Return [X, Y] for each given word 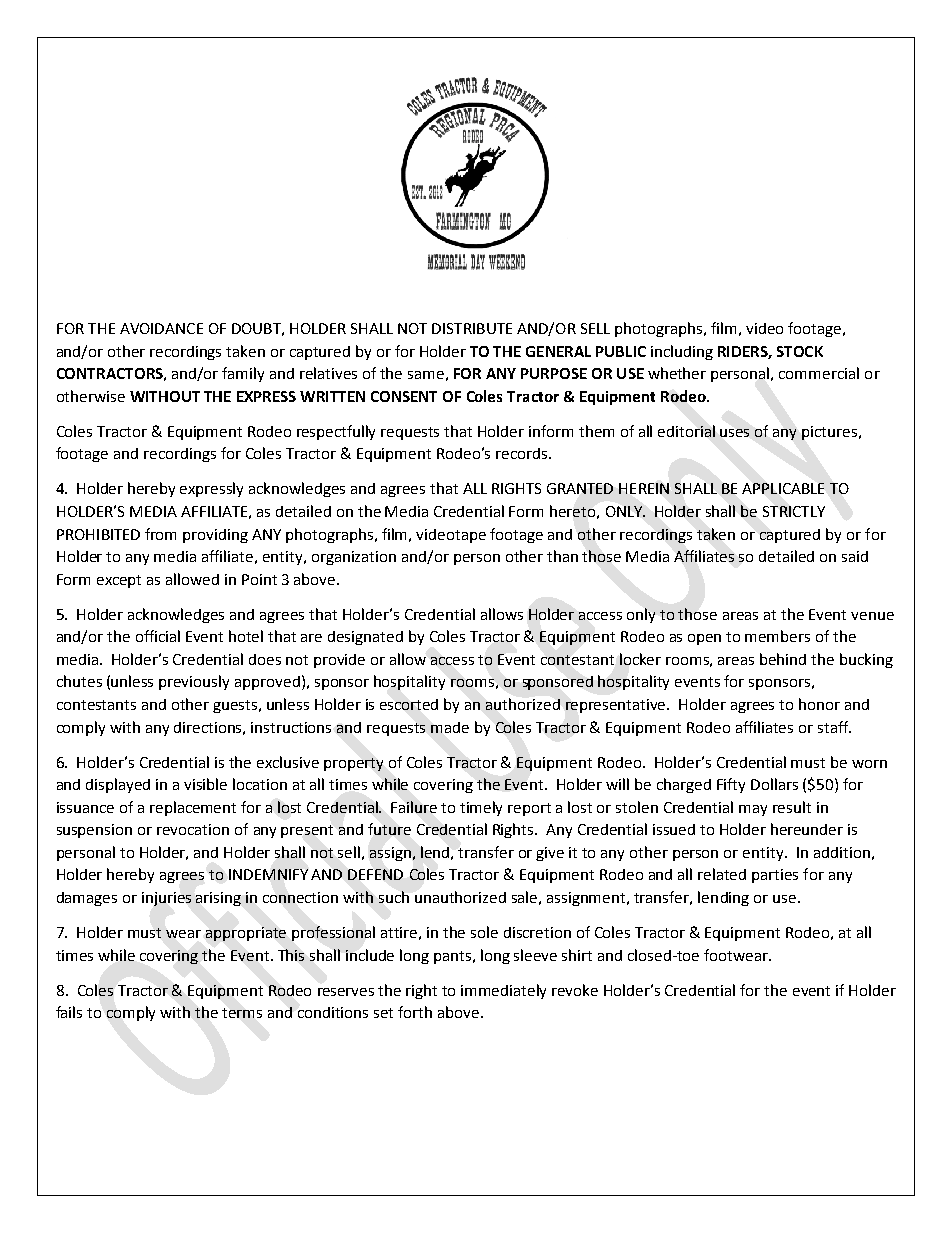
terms [242, 1013]
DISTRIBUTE [472, 328]
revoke [575, 990]
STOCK [800, 351]
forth [415, 1012]
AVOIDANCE [161, 328]
